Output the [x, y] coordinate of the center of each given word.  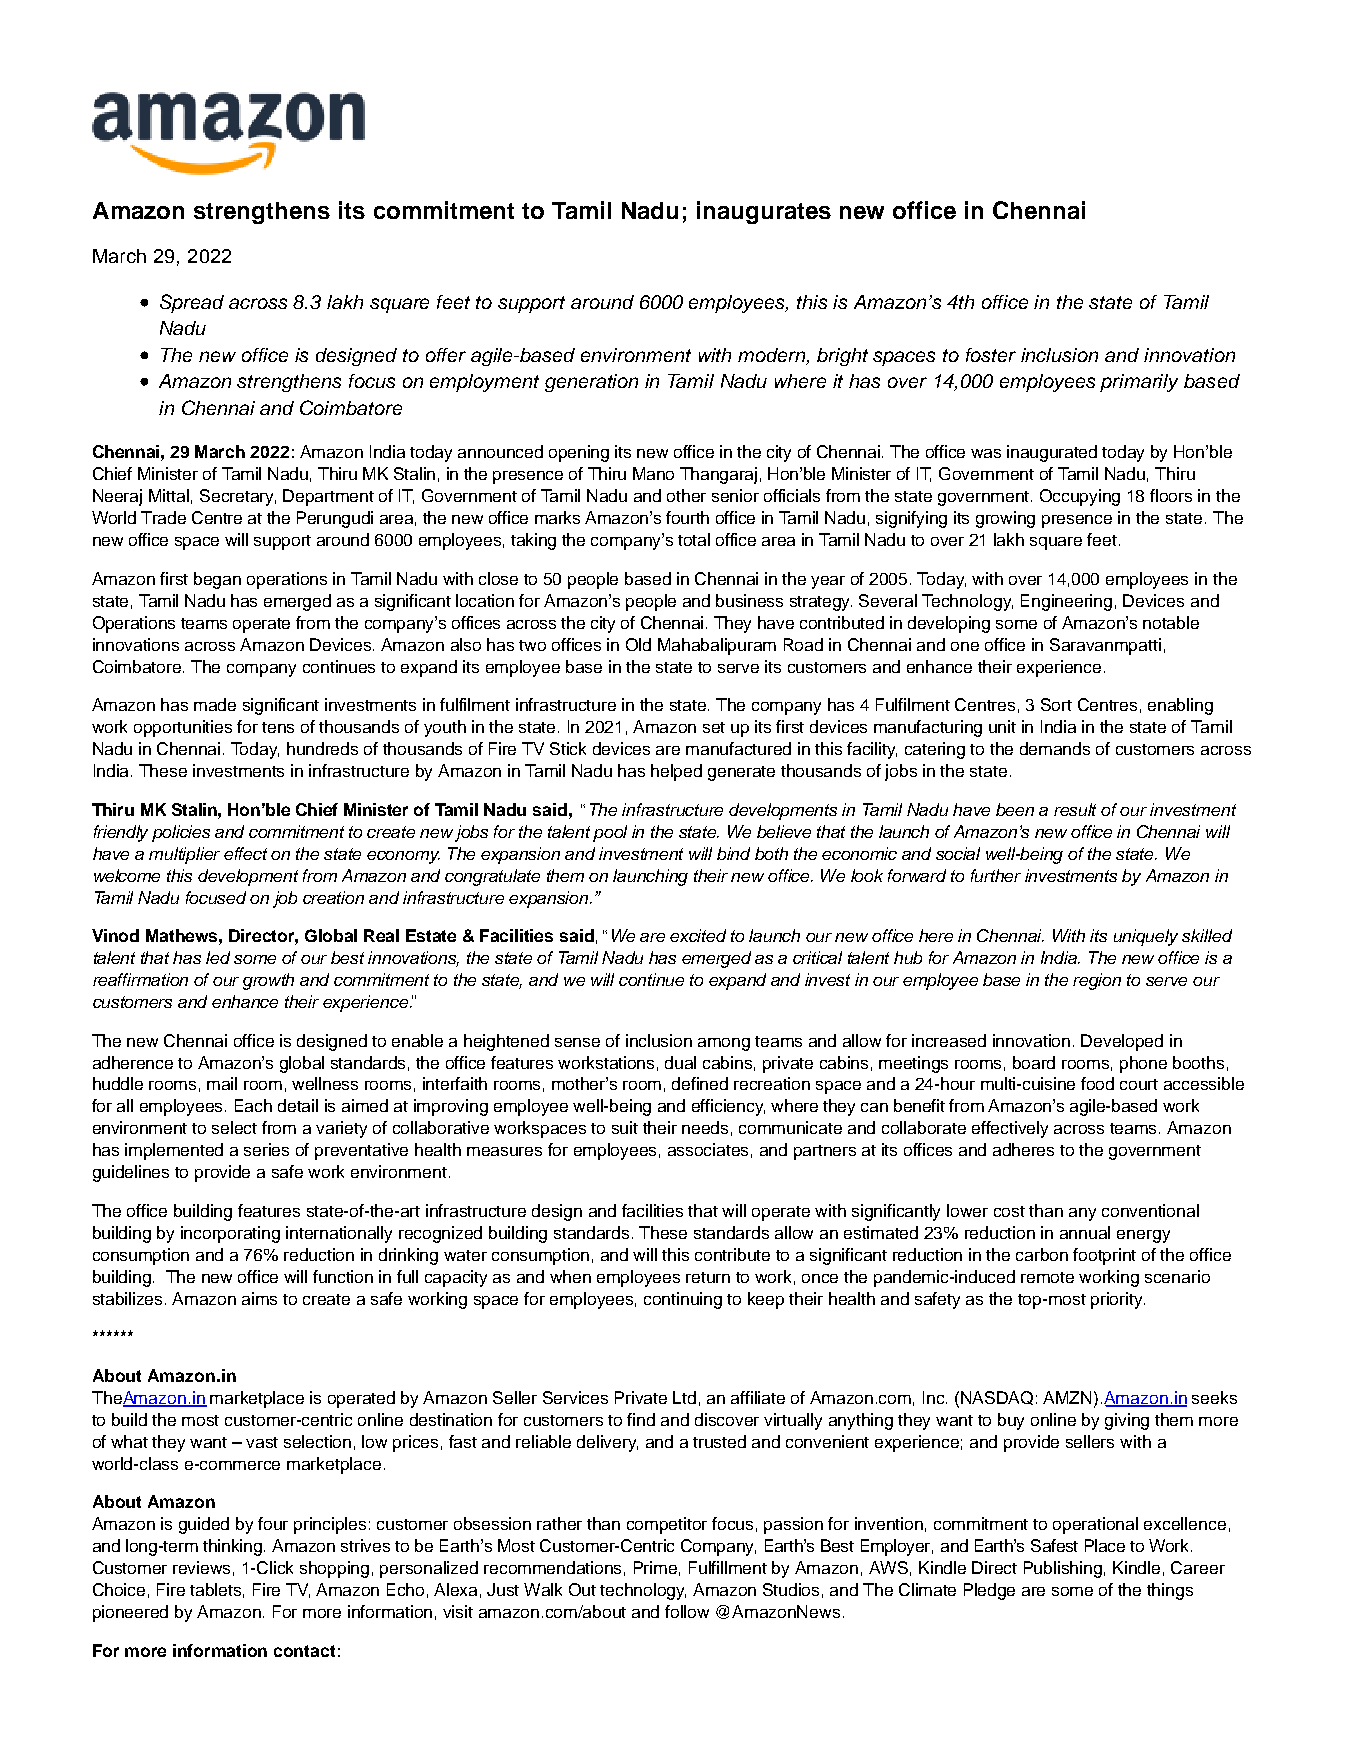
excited [698, 935]
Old [638, 644]
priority [1118, 1300]
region [1097, 981]
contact [304, 1651]
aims [259, 1298]
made [215, 704]
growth [268, 981]
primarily [1139, 383]
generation [591, 383]
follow [687, 1611]
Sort [1056, 704]
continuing [683, 1300]
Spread [192, 303]
